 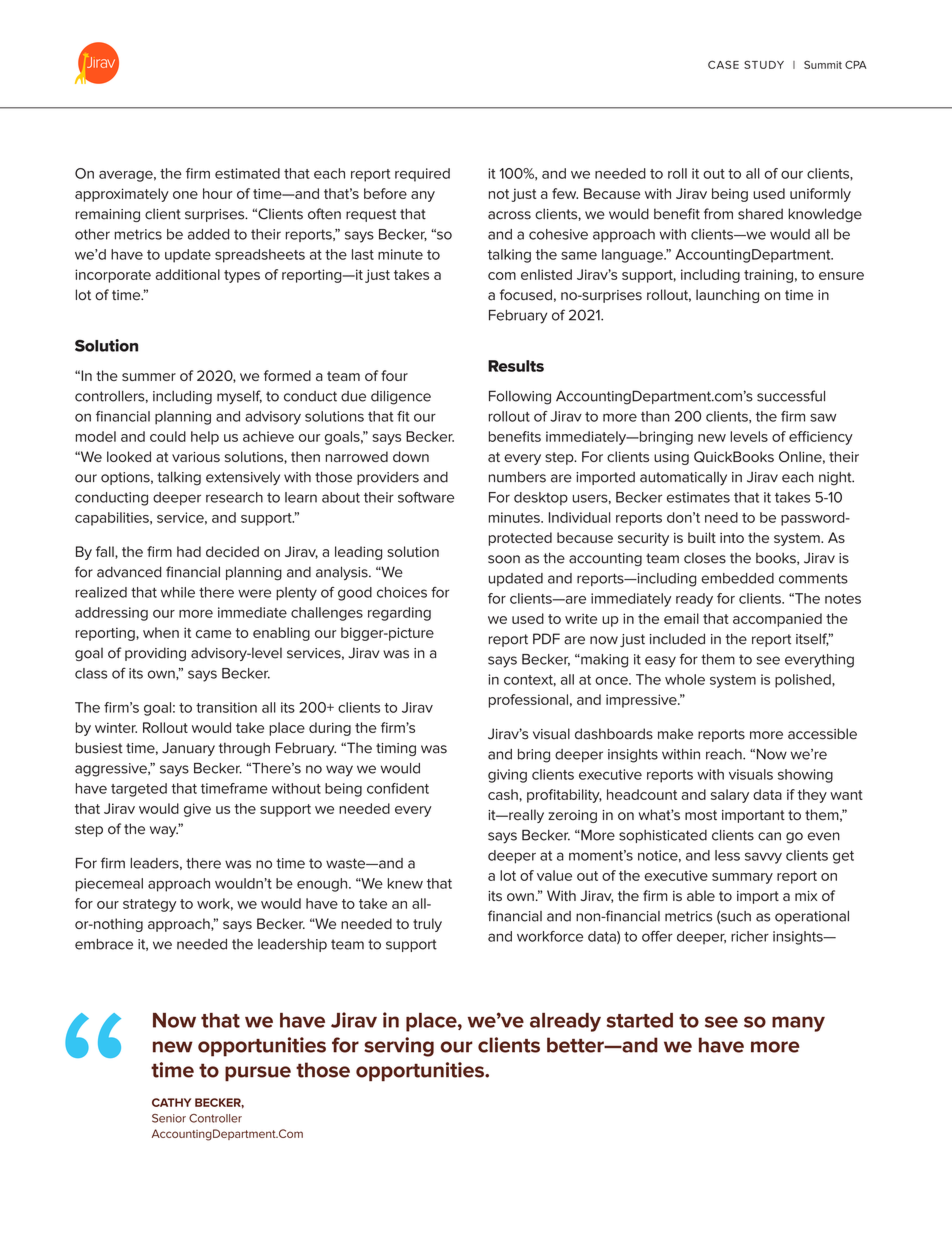 I want to click on STUDY, so click(x=764, y=64).
